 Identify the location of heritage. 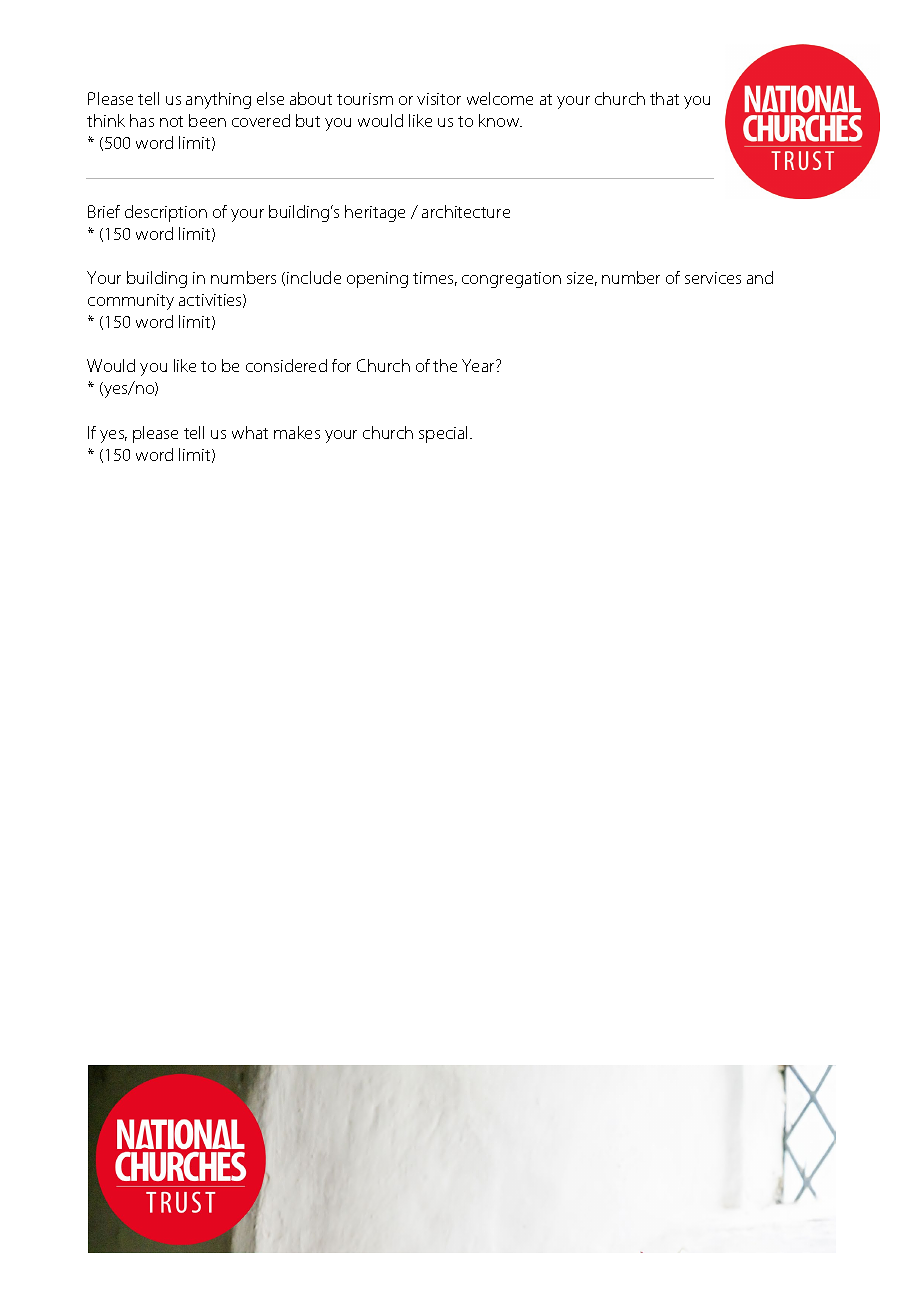
(375, 213).
